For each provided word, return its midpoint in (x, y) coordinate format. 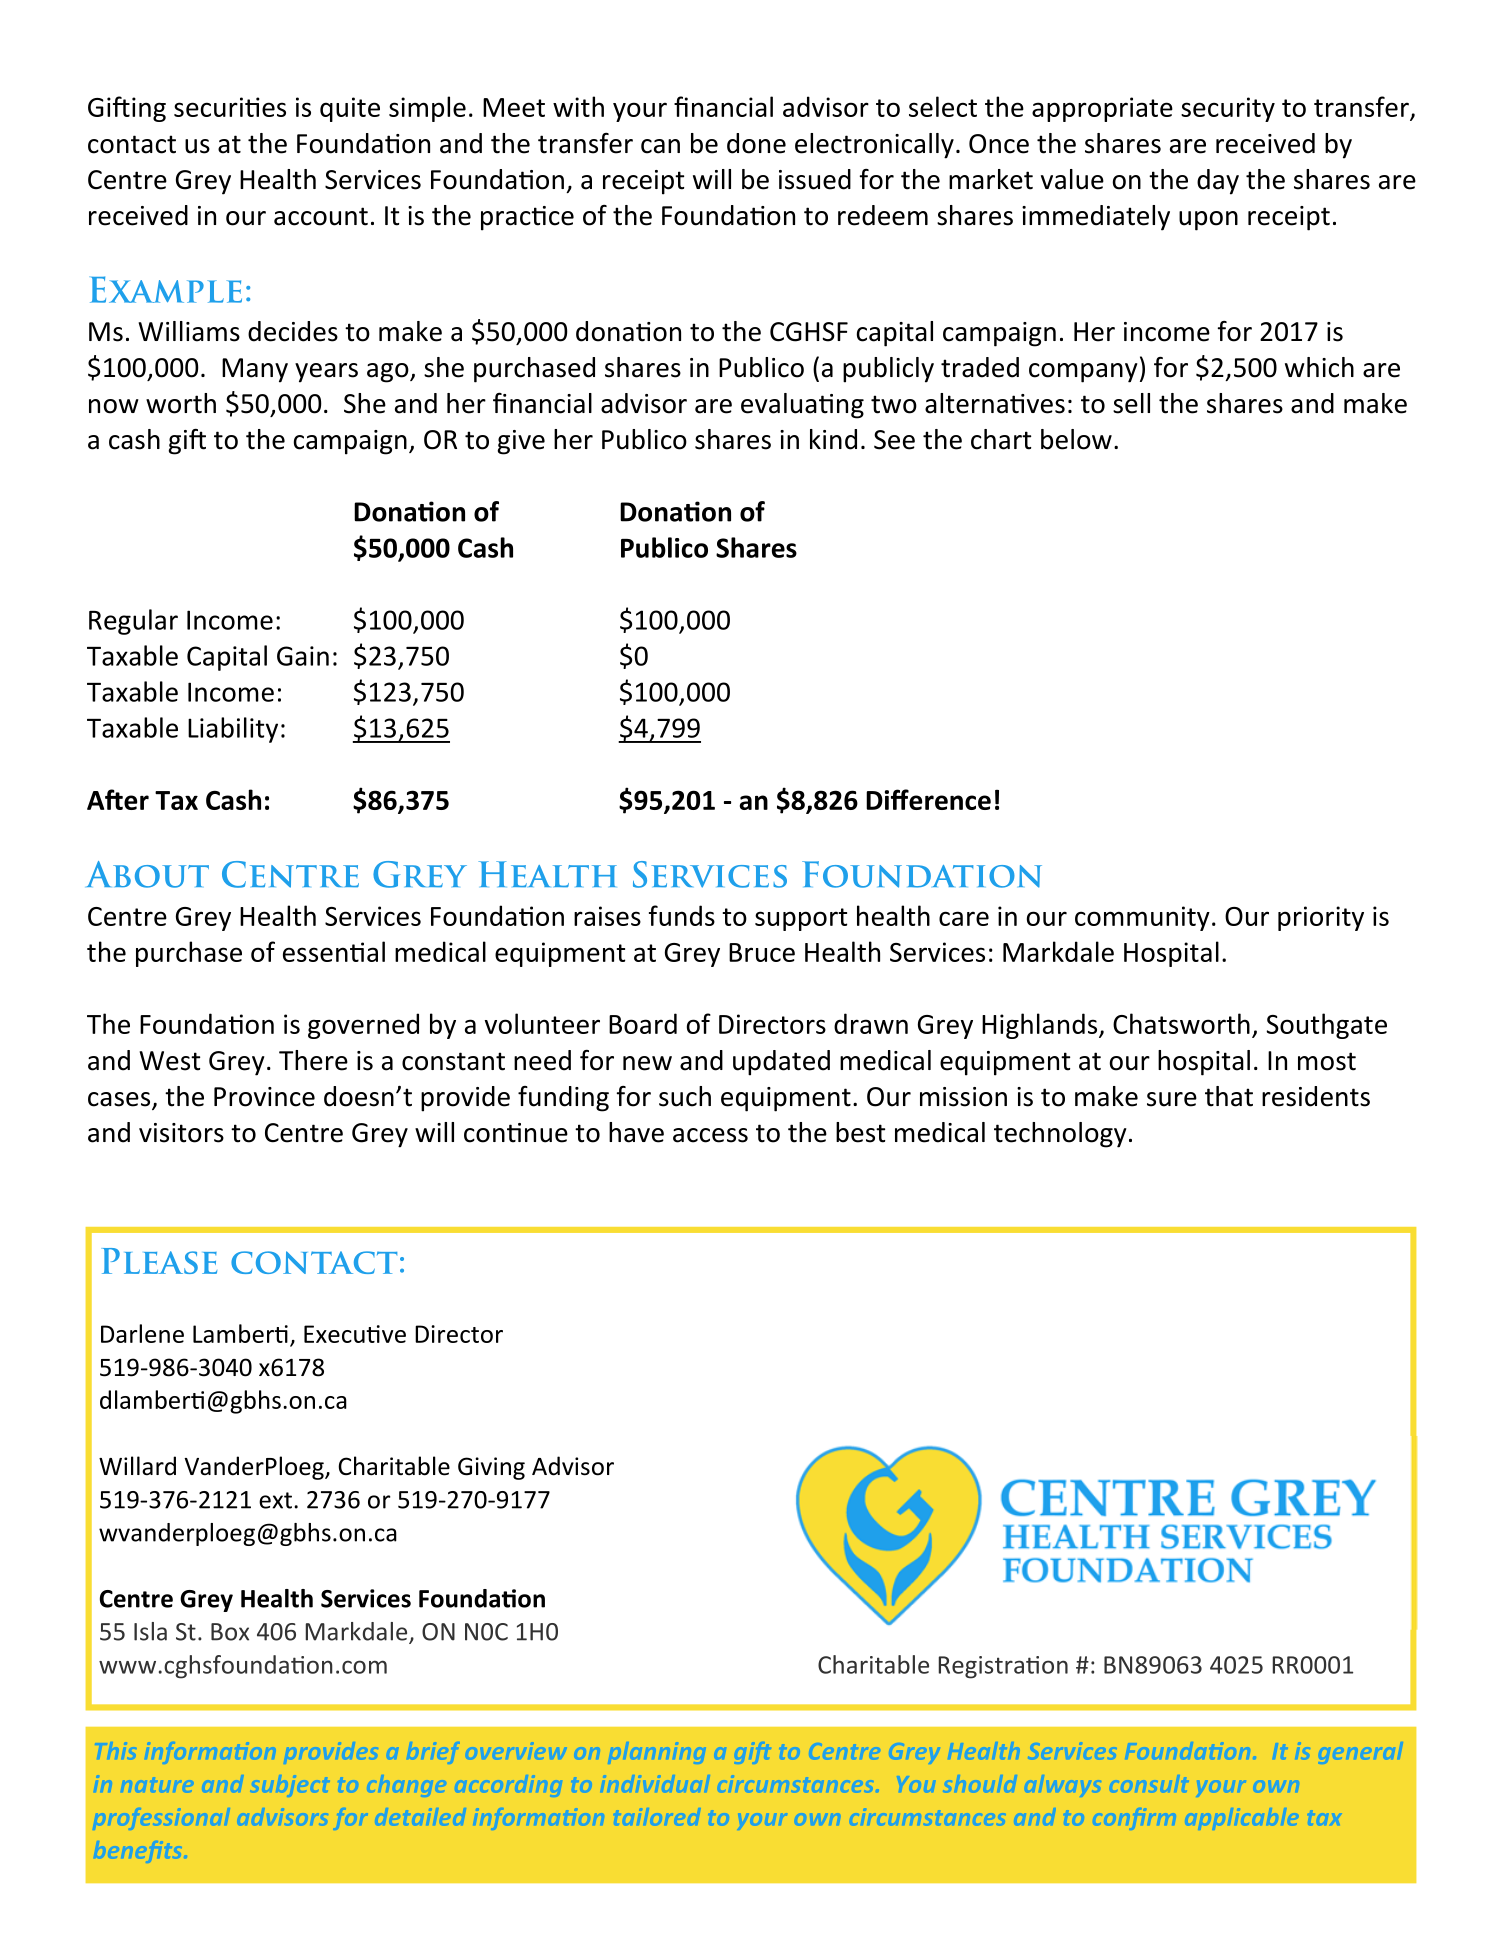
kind (833, 439)
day (1218, 182)
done (756, 143)
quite (350, 109)
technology (1060, 1135)
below (1076, 439)
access (710, 1135)
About (147, 874)
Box (230, 1632)
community (1142, 918)
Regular (133, 622)
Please (159, 1261)
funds (682, 915)
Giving (491, 1468)
